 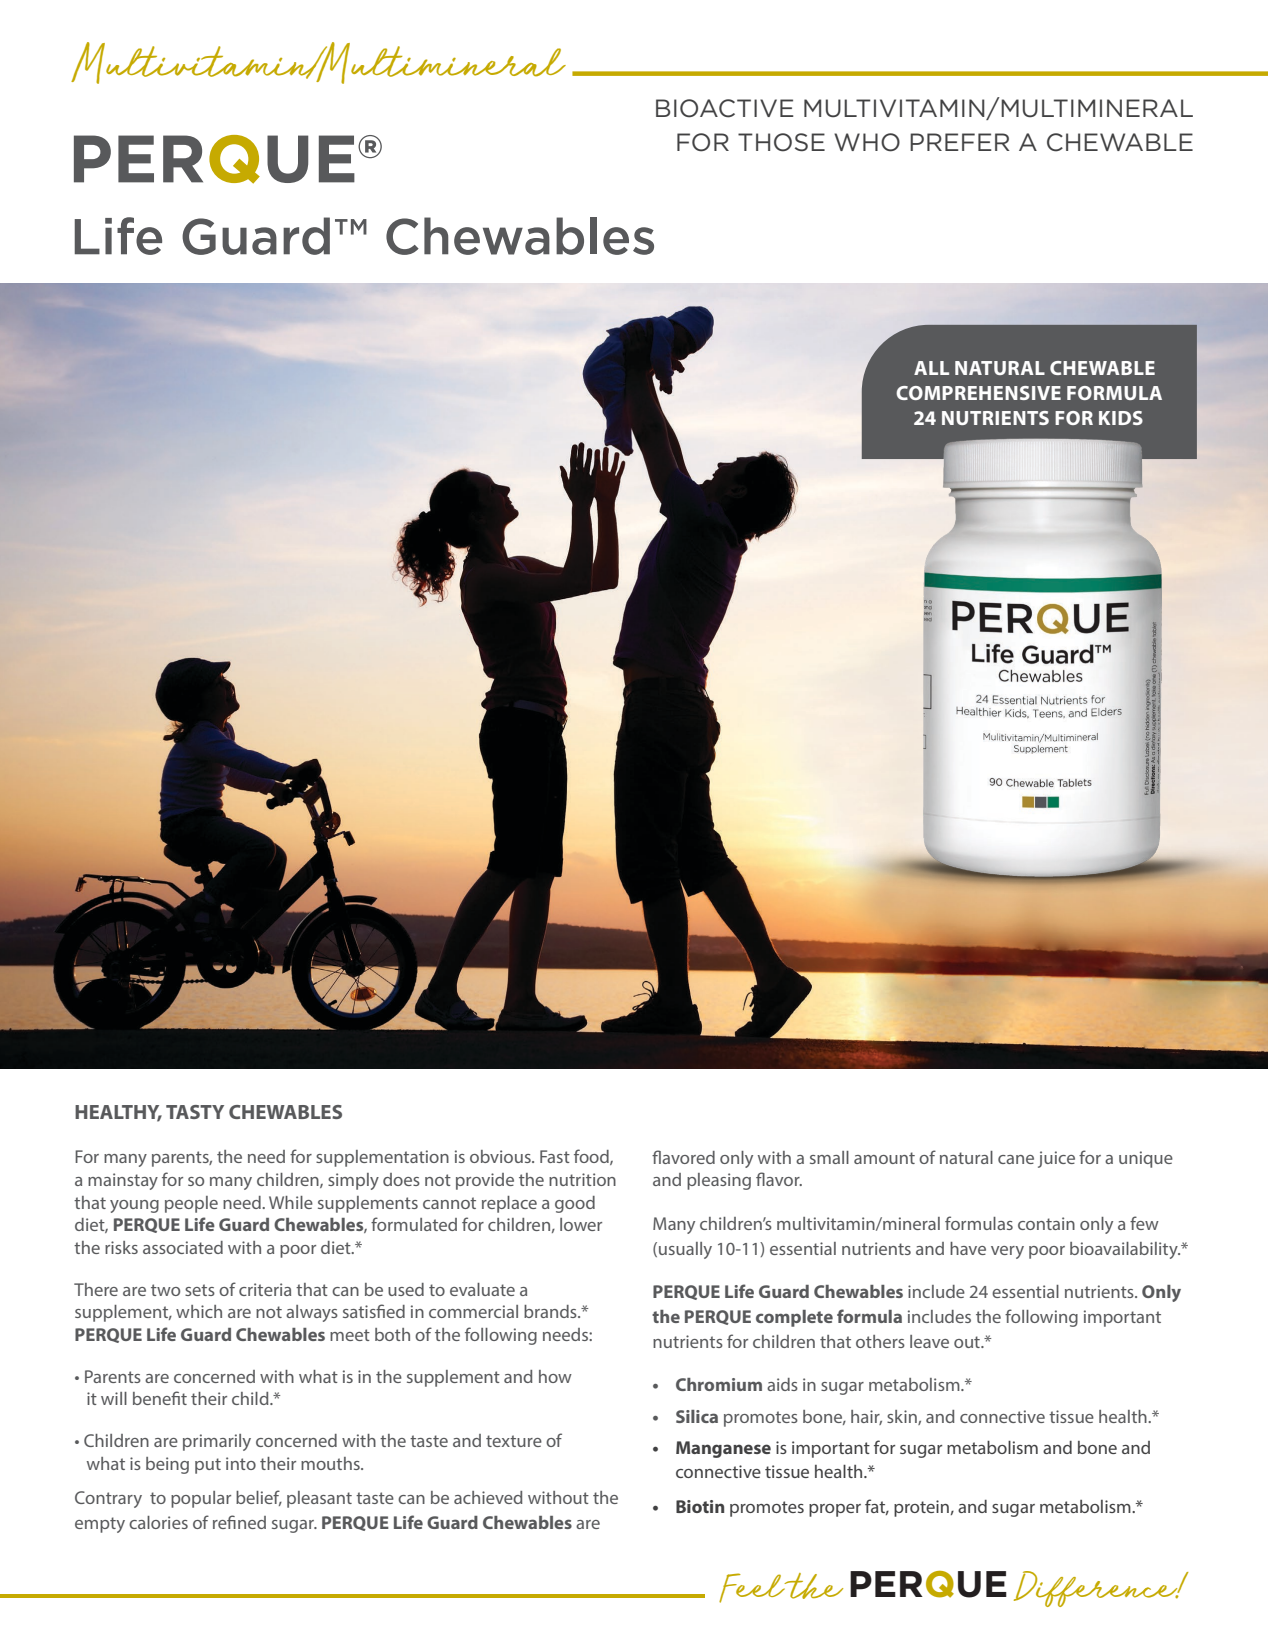 What do you see at coordinates (867, 142) in the document?
I see `WHO` at bounding box center [867, 142].
